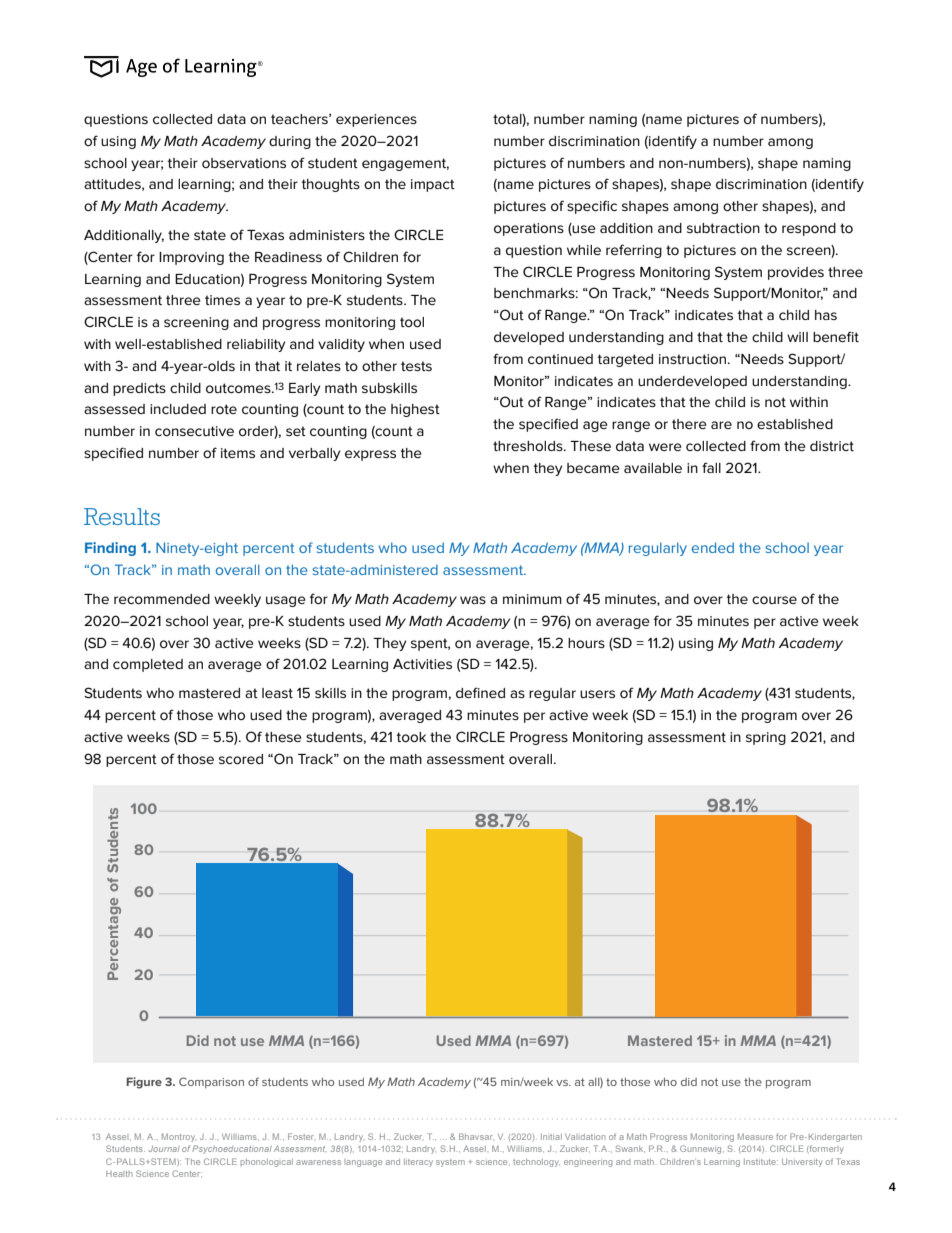  I want to click on Journal, so click(164, 1149).
